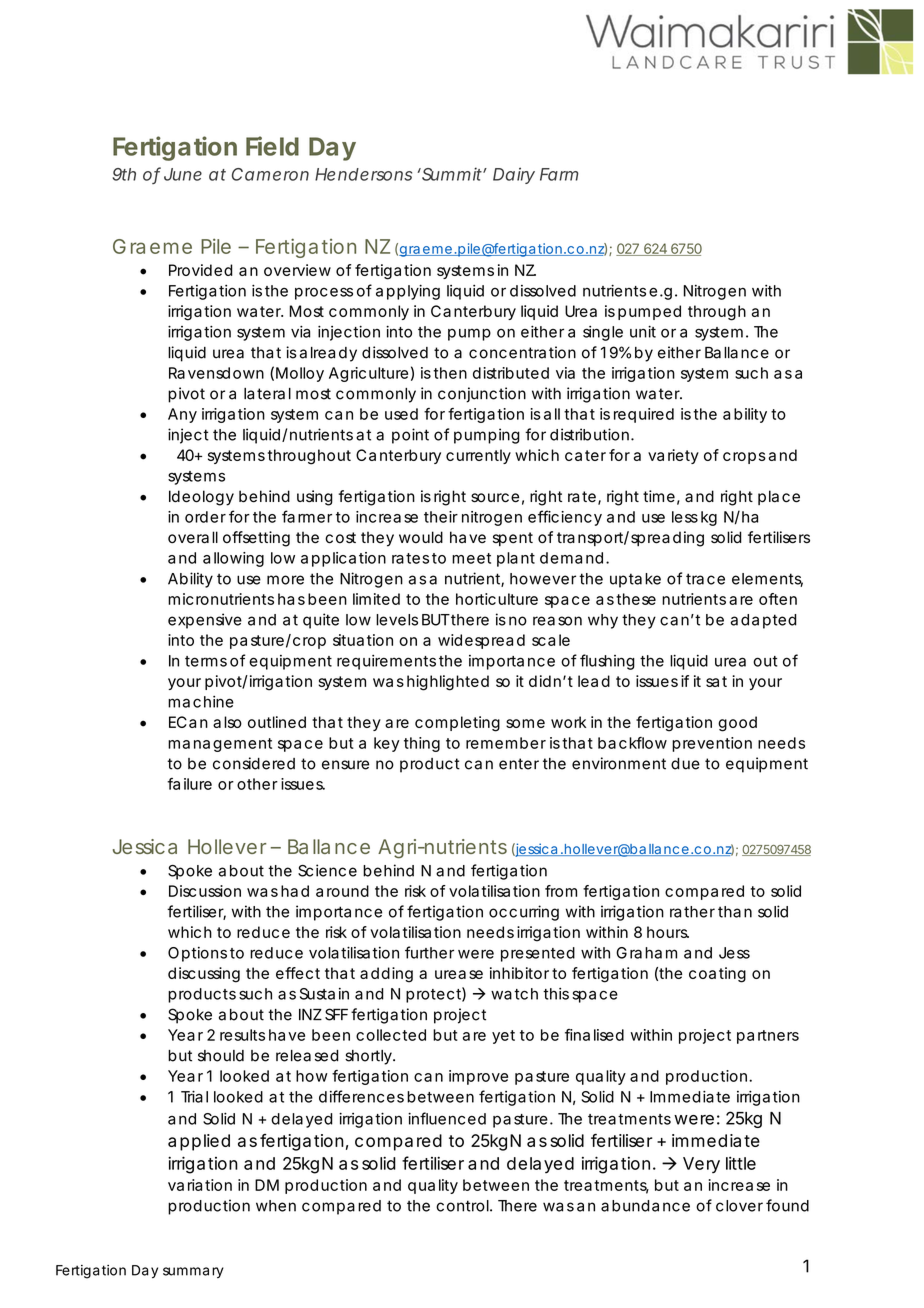 The height and width of the screenshot is (1308, 924). Describe the element at coordinates (276, 1206) in the screenshot. I see `when` at that location.
